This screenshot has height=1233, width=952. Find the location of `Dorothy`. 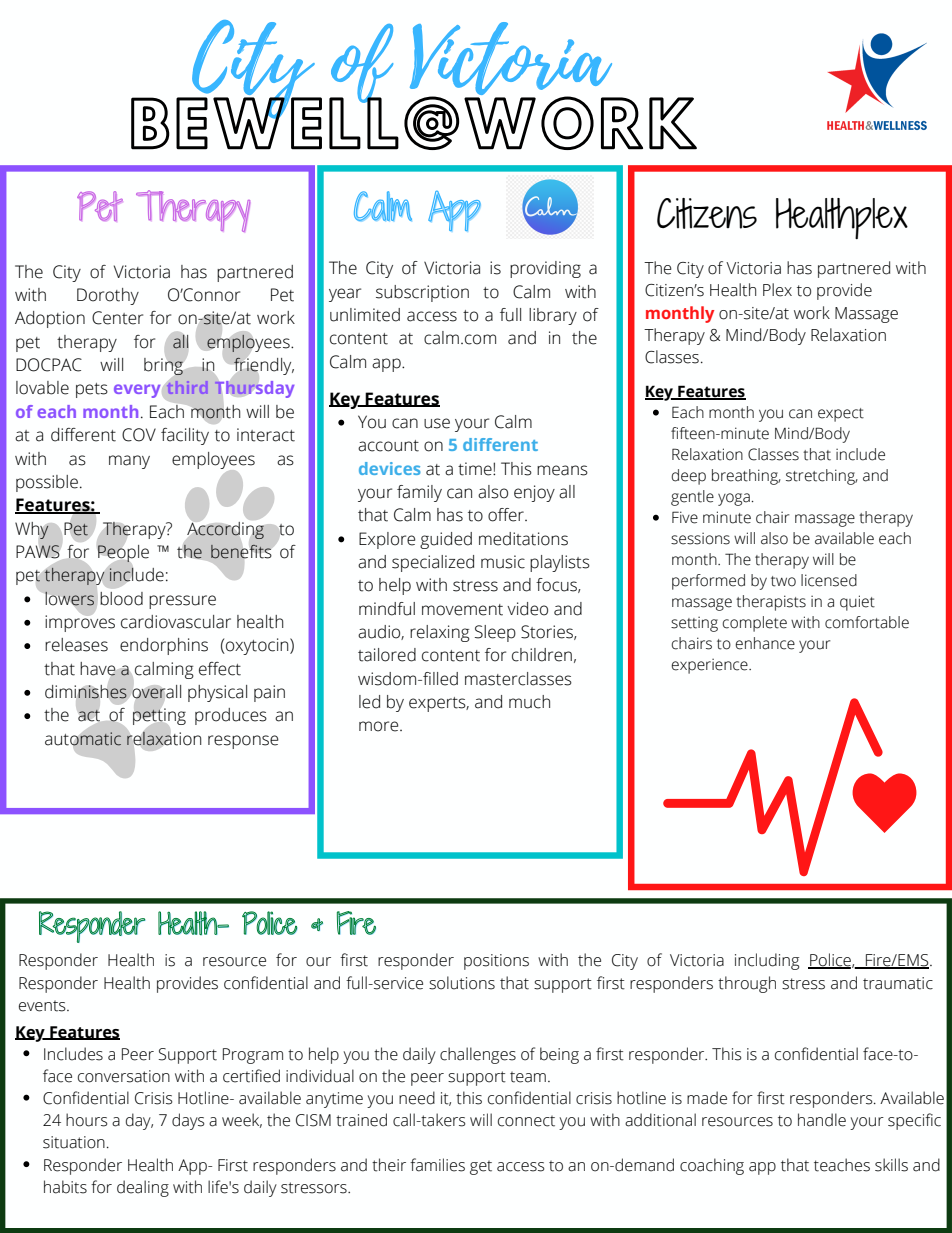

Dorothy is located at coordinates (108, 296).
